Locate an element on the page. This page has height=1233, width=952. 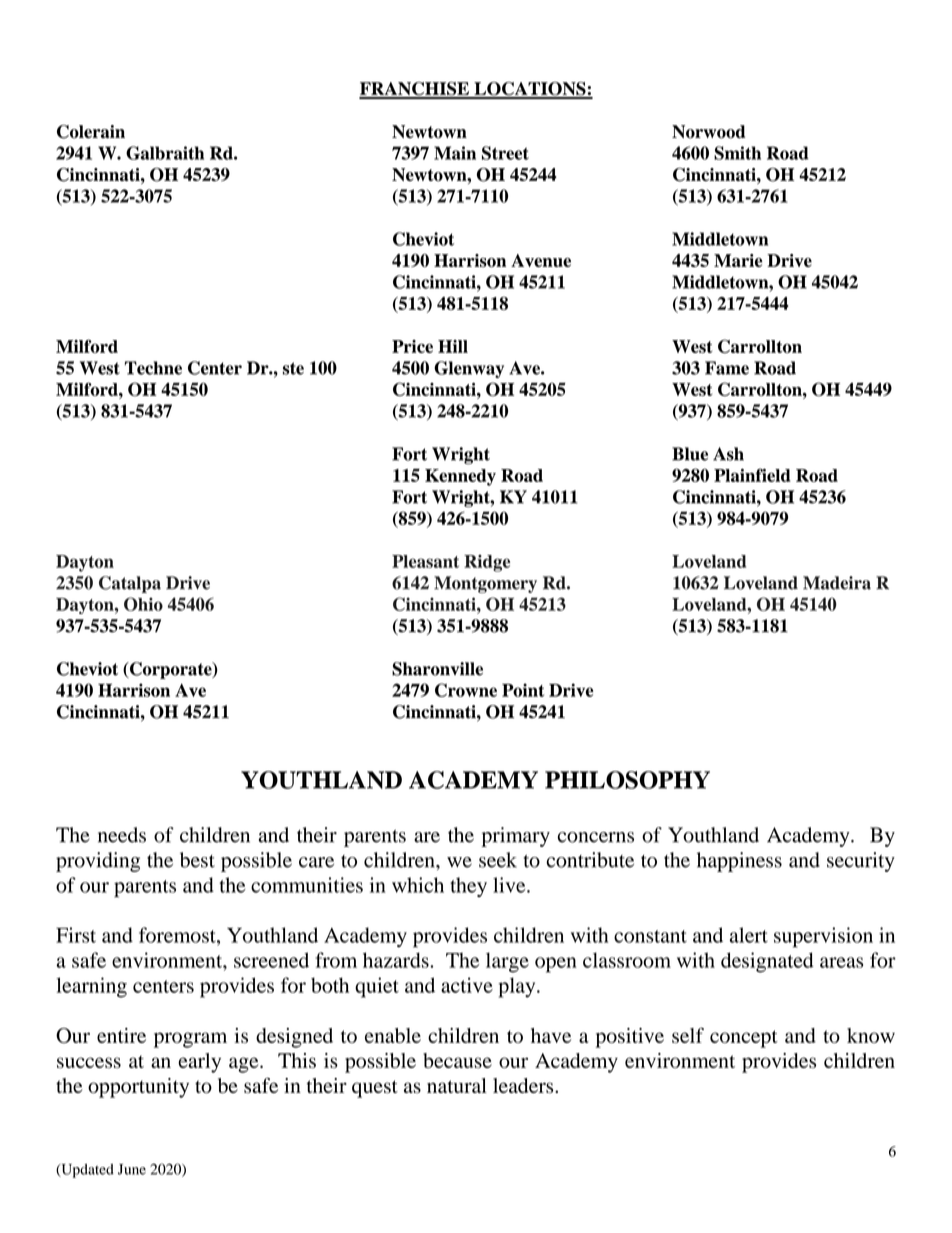
Hill is located at coordinates (453, 346).
